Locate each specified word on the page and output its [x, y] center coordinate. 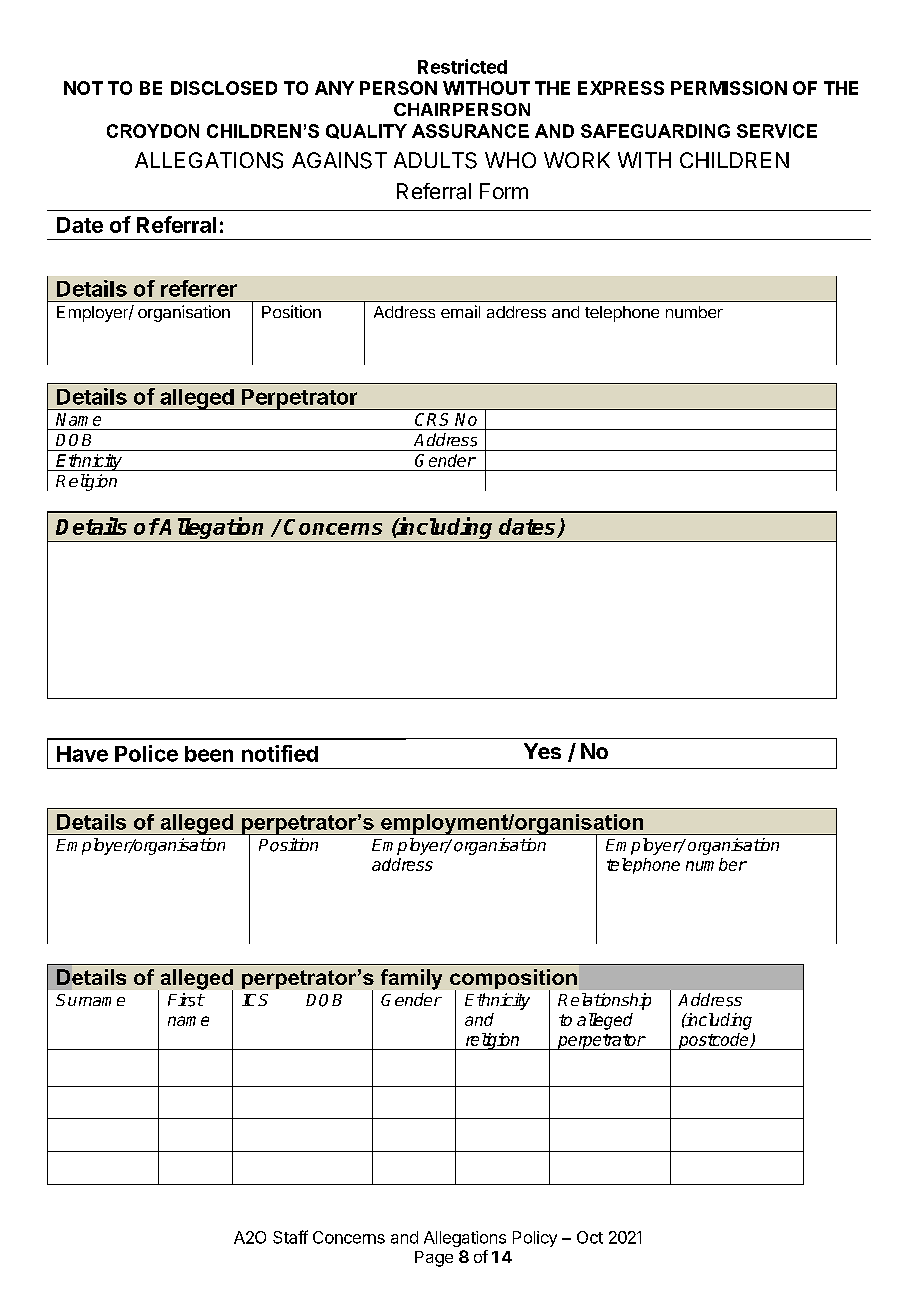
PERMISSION [729, 88]
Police [146, 753]
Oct [590, 1237]
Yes [542, 751]
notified [280, 753]
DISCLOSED [224, 88]
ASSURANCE [470, 131]
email [460, 311]
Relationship [604, 1001]
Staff [290, 1237]
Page [434, 1259]
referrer [199, 288]
